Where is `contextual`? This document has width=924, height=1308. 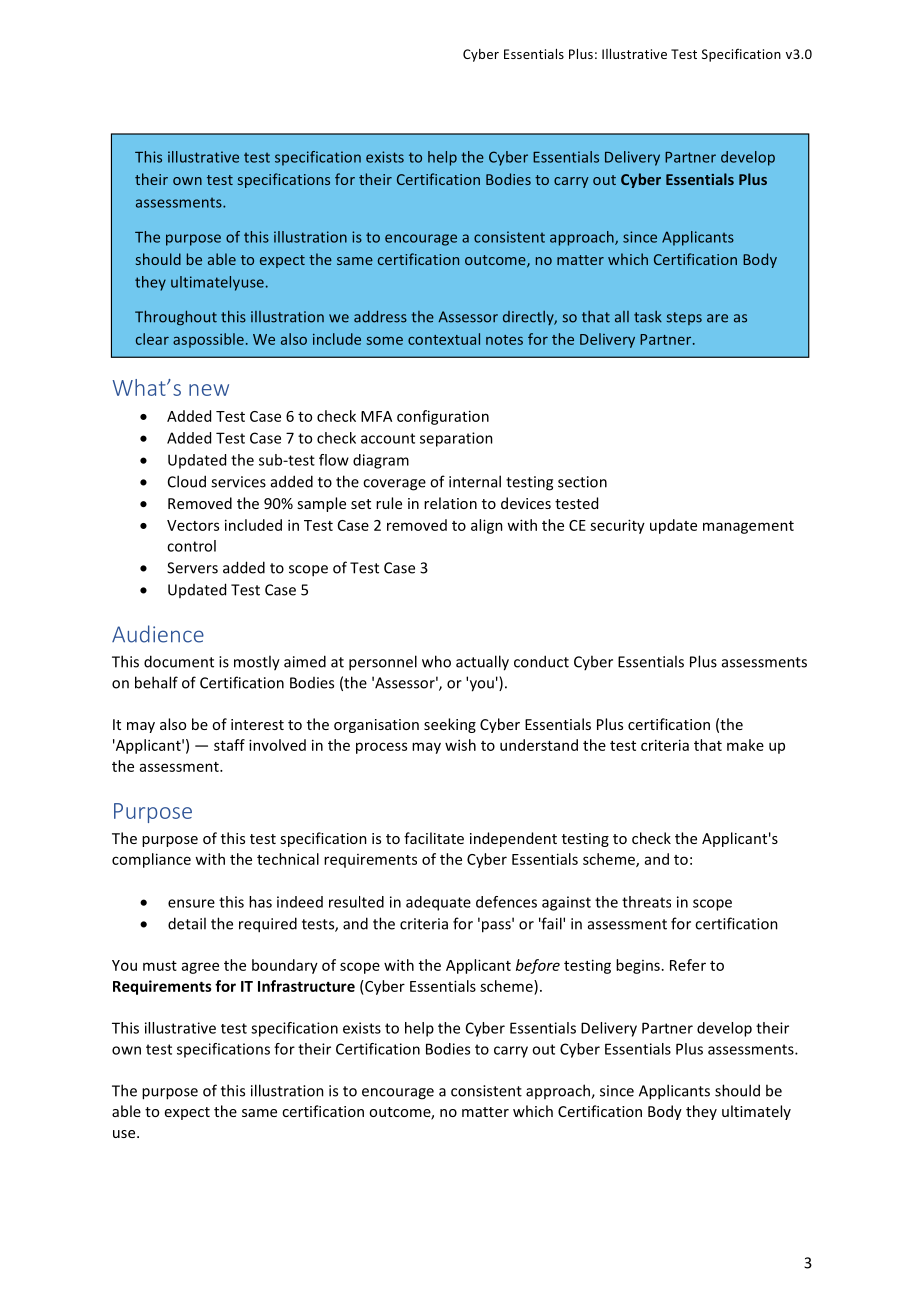
contextual is located at coordinates (444, 339).
